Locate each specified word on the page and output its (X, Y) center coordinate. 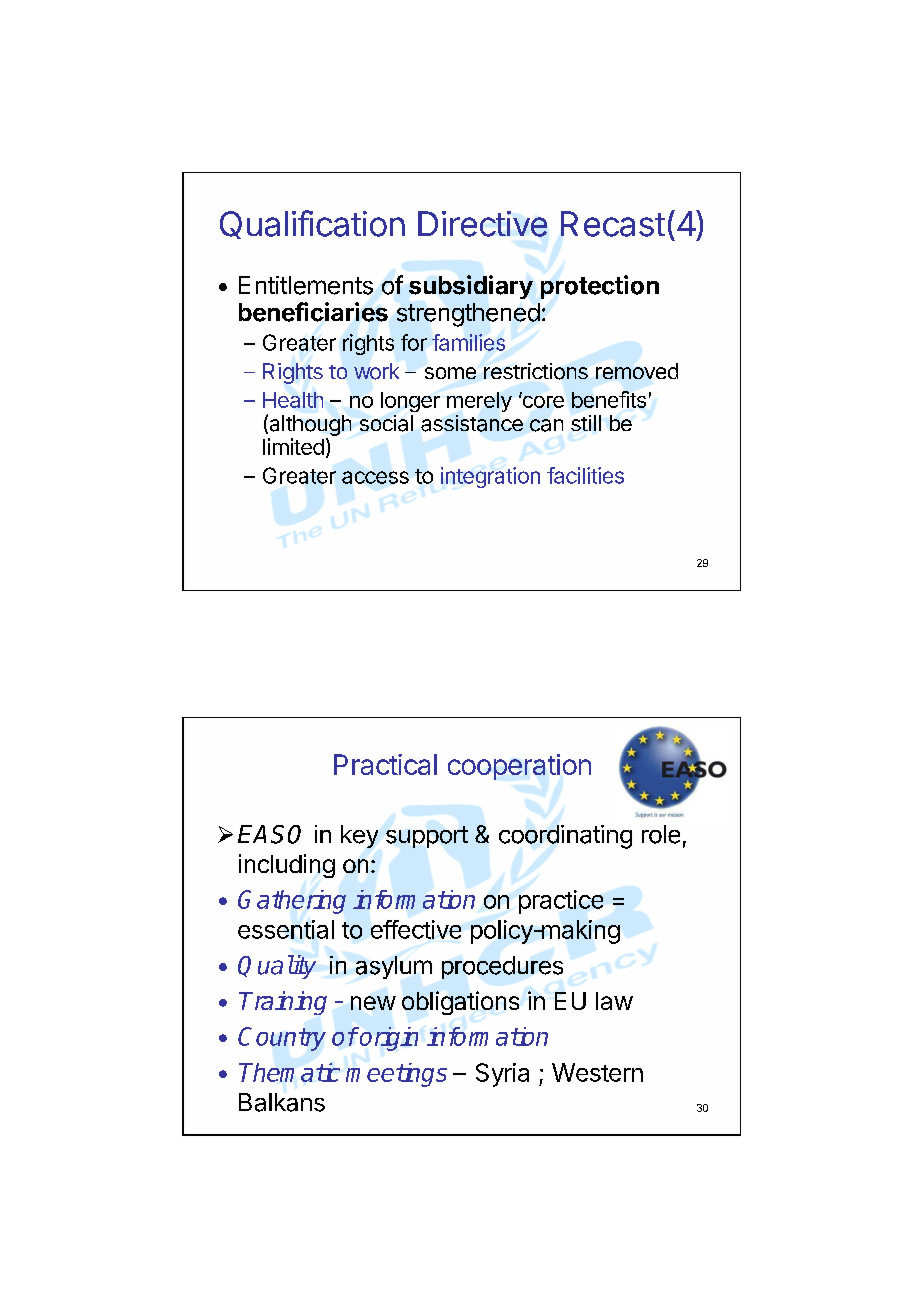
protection (600, 287)
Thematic (289, 1072)
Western (597, 1072)
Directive (482, 224)
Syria (502, 1075)
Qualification (312, 224)
